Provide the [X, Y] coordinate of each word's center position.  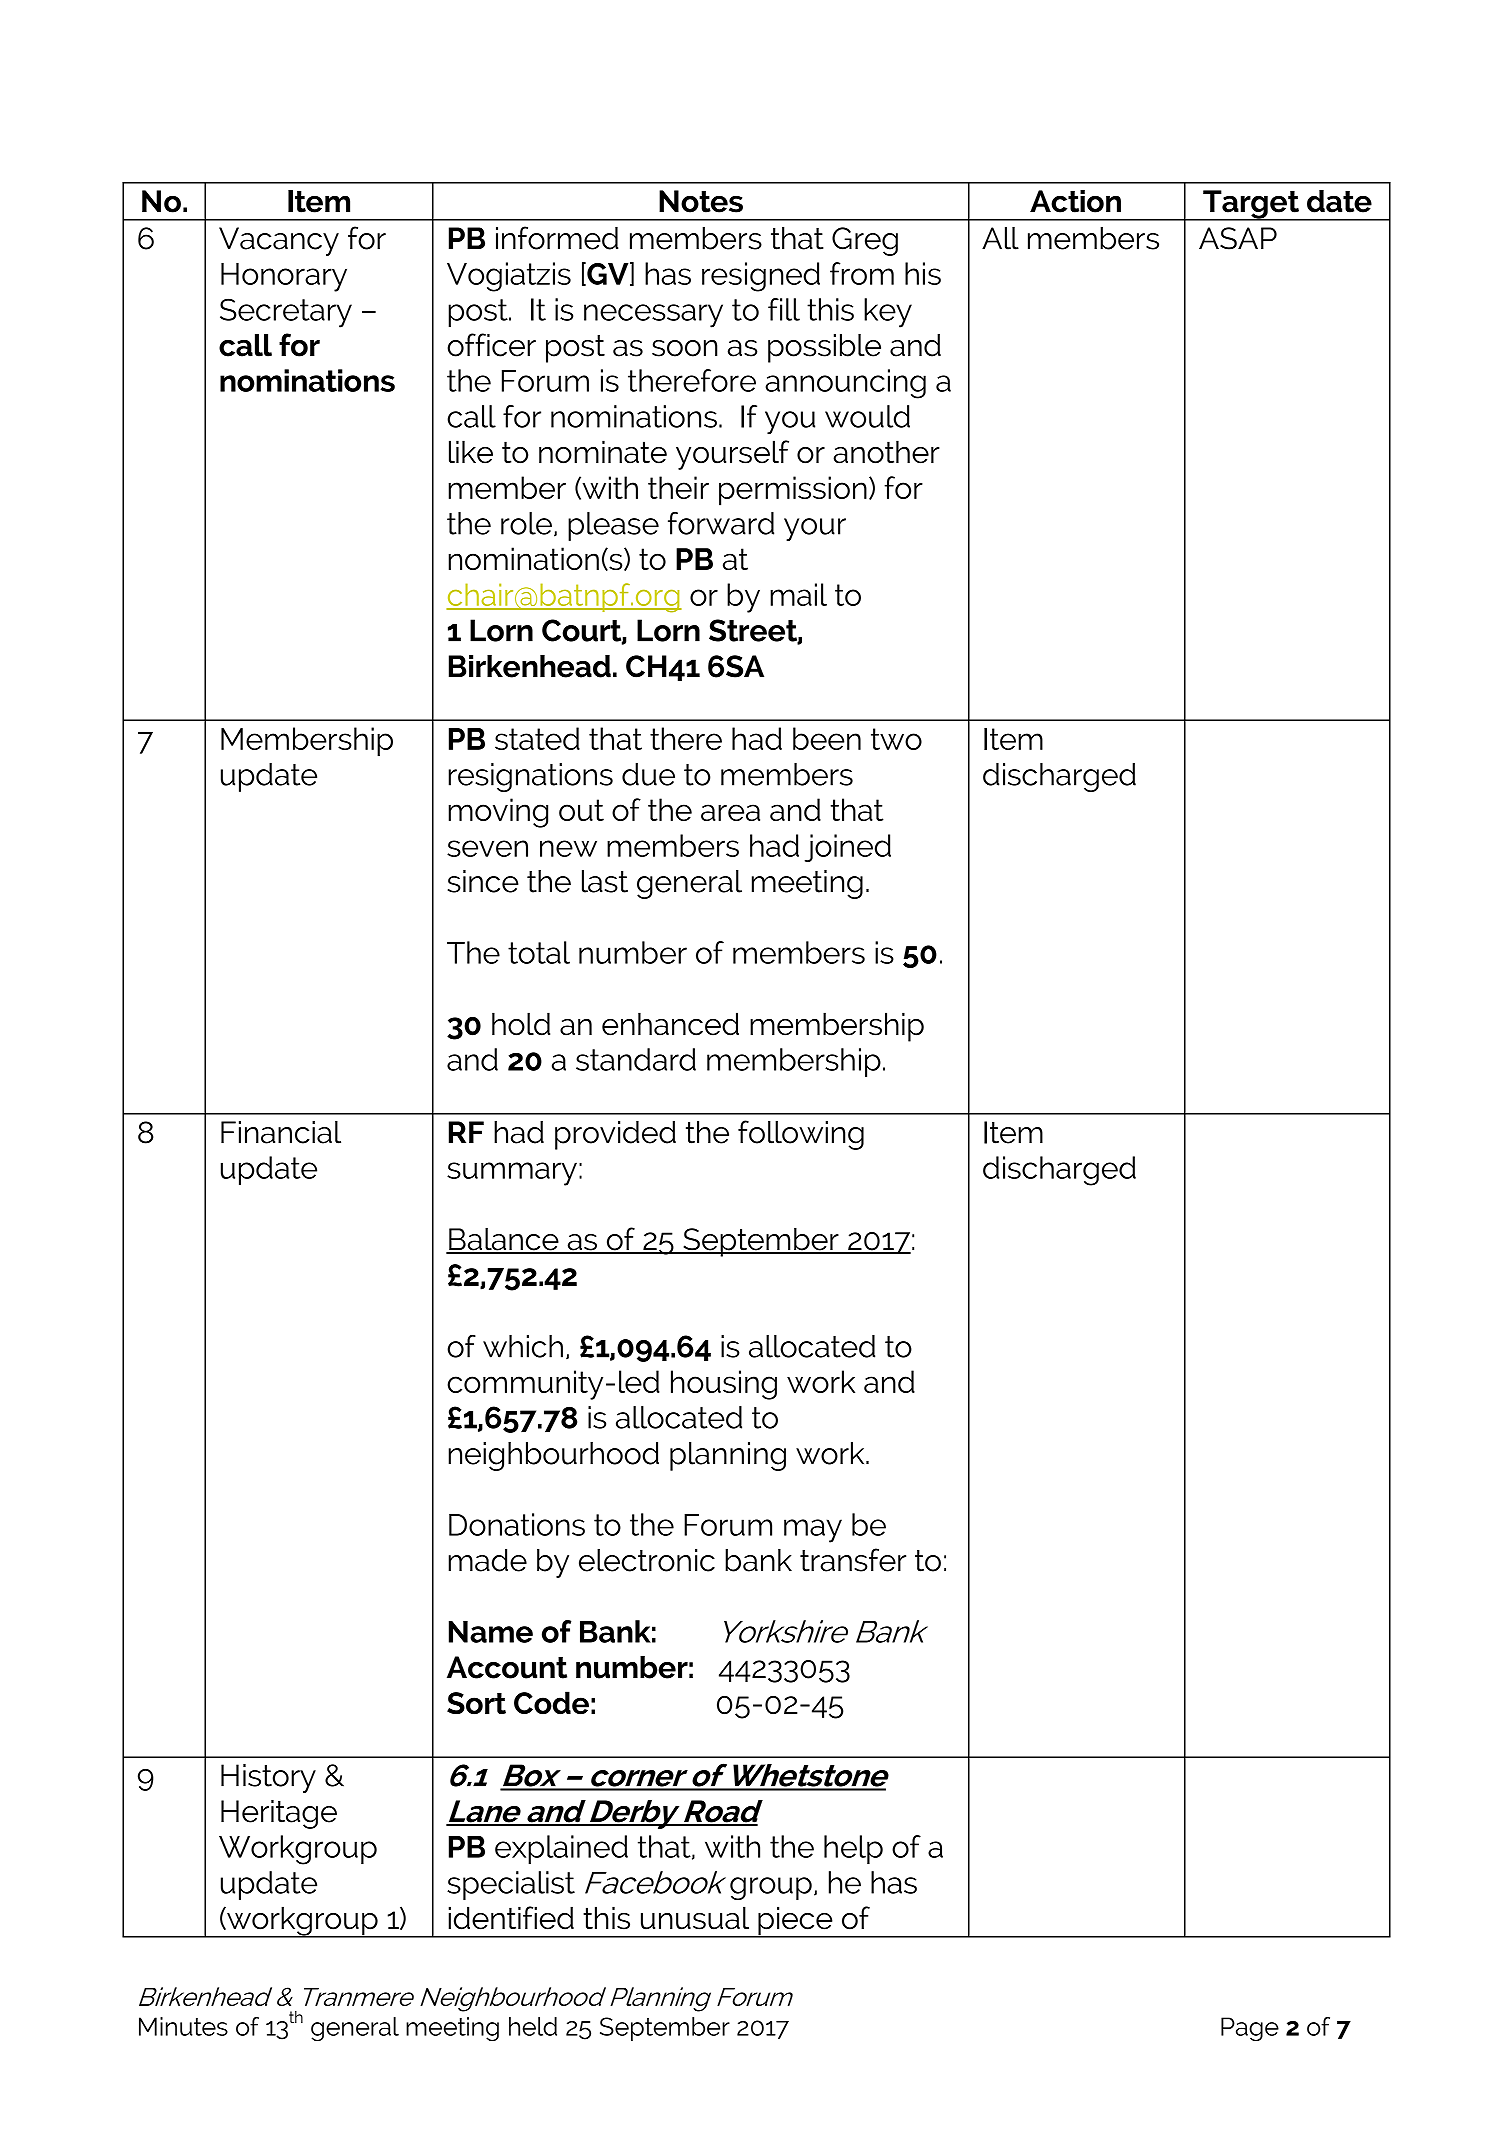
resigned [761, 277]
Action [1075, 201]
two [896, 739]
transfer [853, 1560]
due [648, 774]
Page [1250, 2029]
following [801, 1135]
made [487, 1560]
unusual [695, 1918]
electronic [647, 1560]
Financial [281, 1132]
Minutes [183, 2026]
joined [848, 848]
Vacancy [279, 241]
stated [537, 738]
